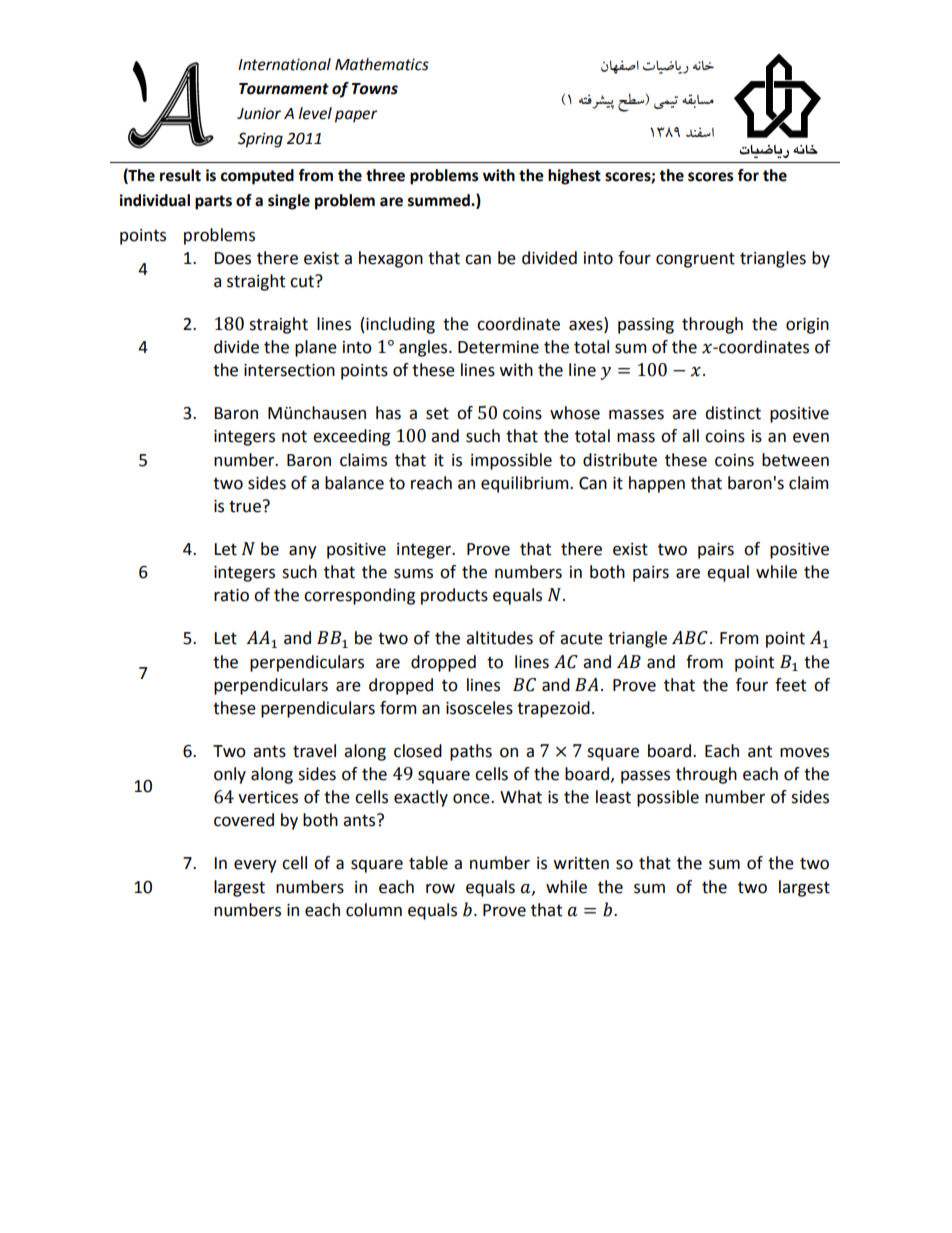 This image has width=952, height=1233. Describe the element at coordinates (807, 326) in the image. I see `origin` at that location.
